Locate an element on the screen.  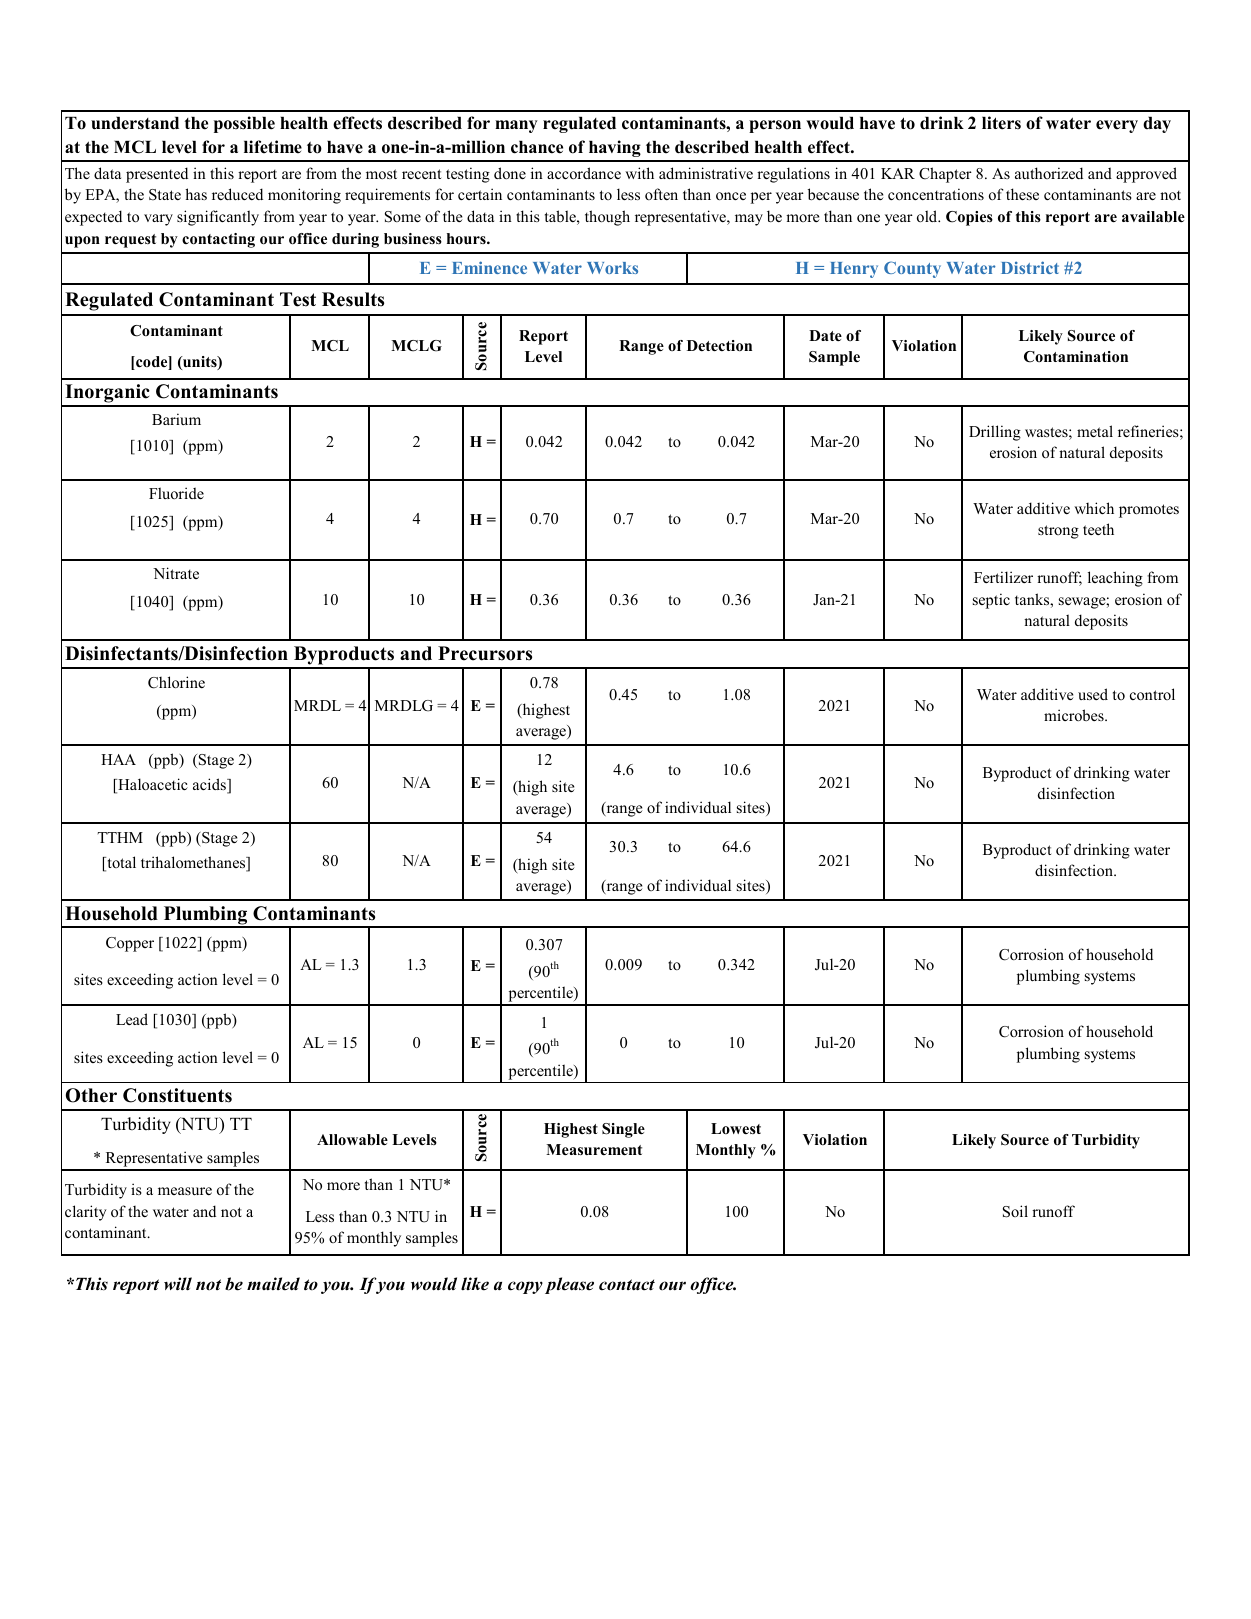
Single is located at coordinates (623, 1130).
